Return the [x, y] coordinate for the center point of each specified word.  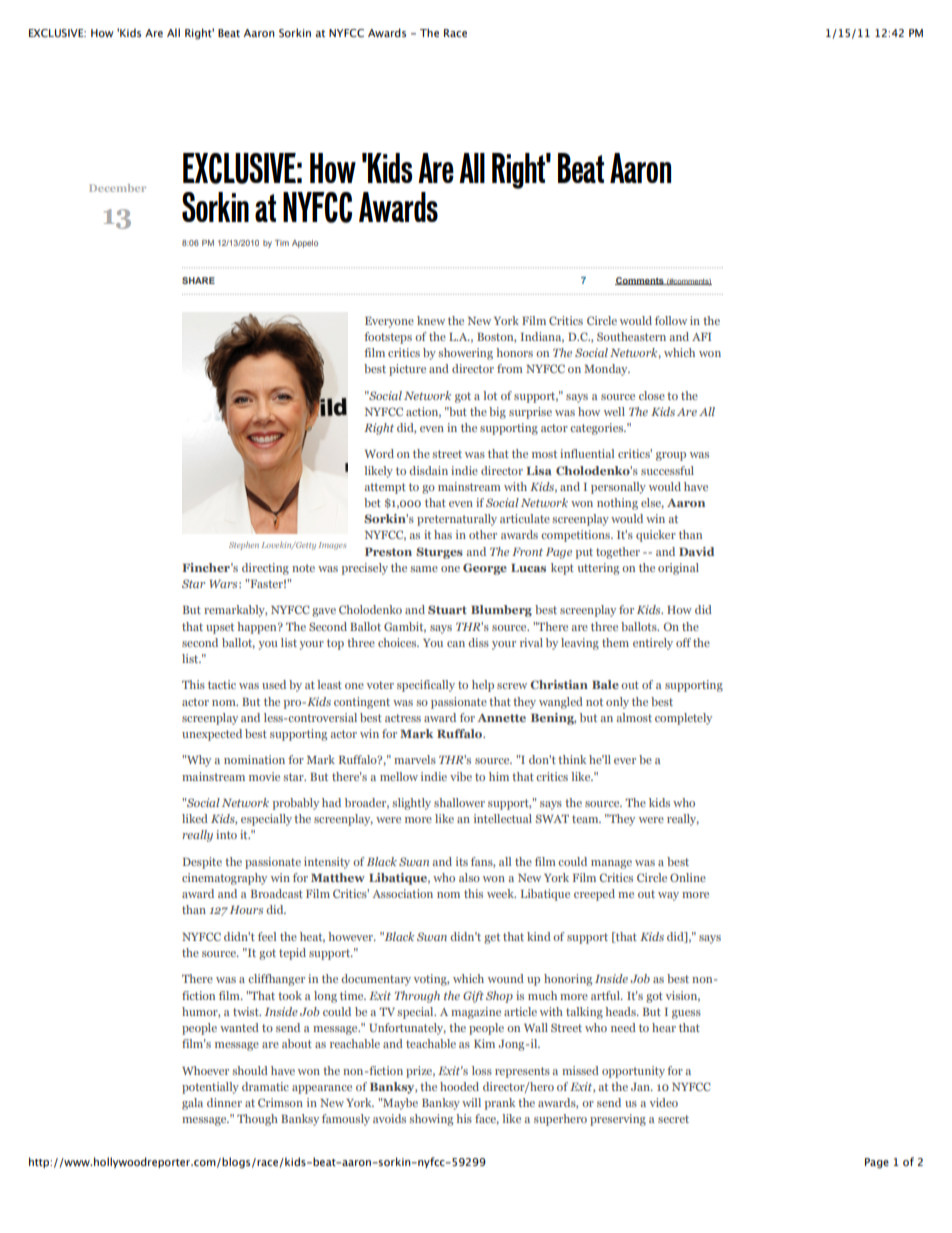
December [117, 188]
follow [671, 320]
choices [398, 642]
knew [431, 320]
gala [192, 1104]
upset [220, 628]
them [615, 642]
